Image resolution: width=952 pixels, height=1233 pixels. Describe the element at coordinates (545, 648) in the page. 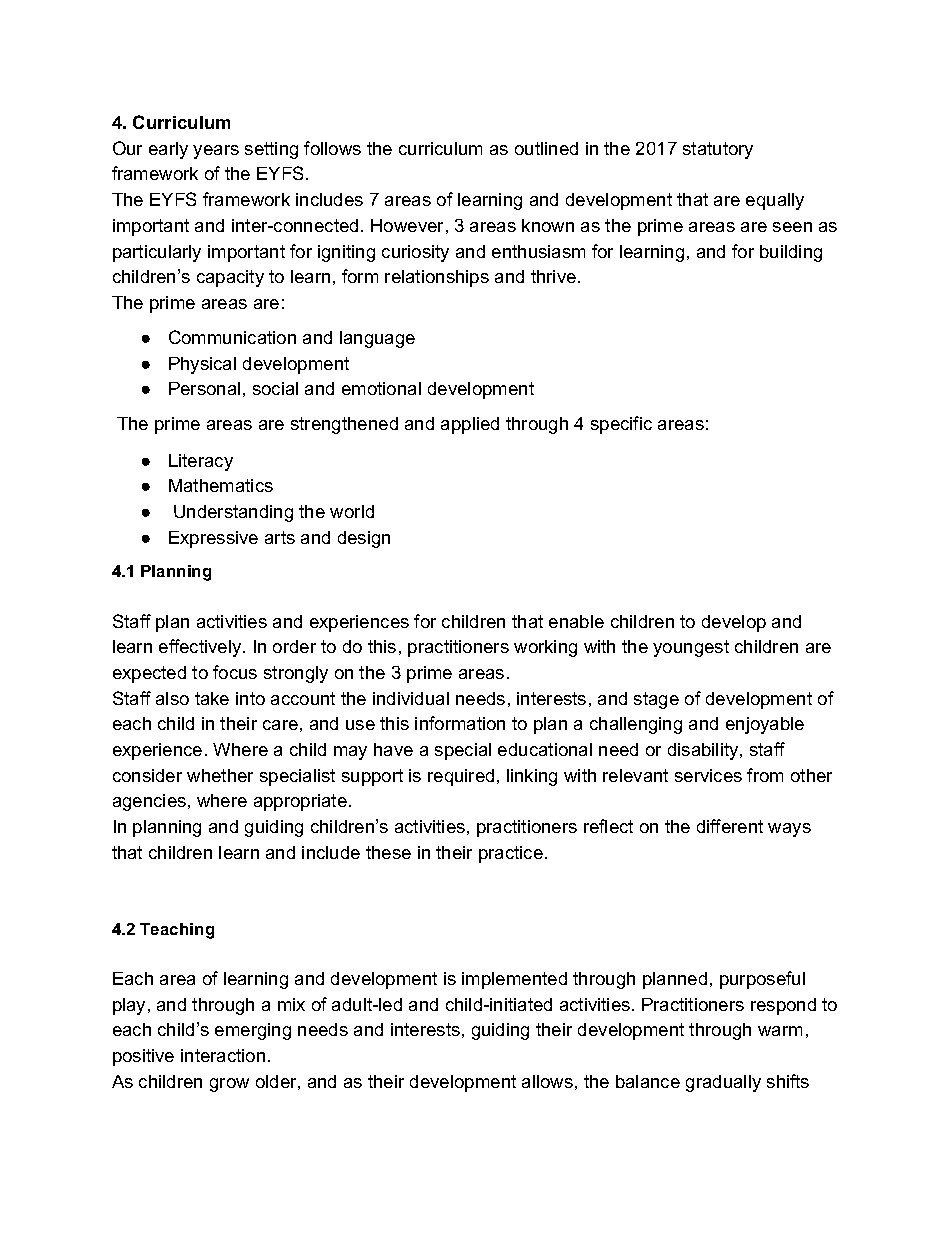

I see `working` at that location.
